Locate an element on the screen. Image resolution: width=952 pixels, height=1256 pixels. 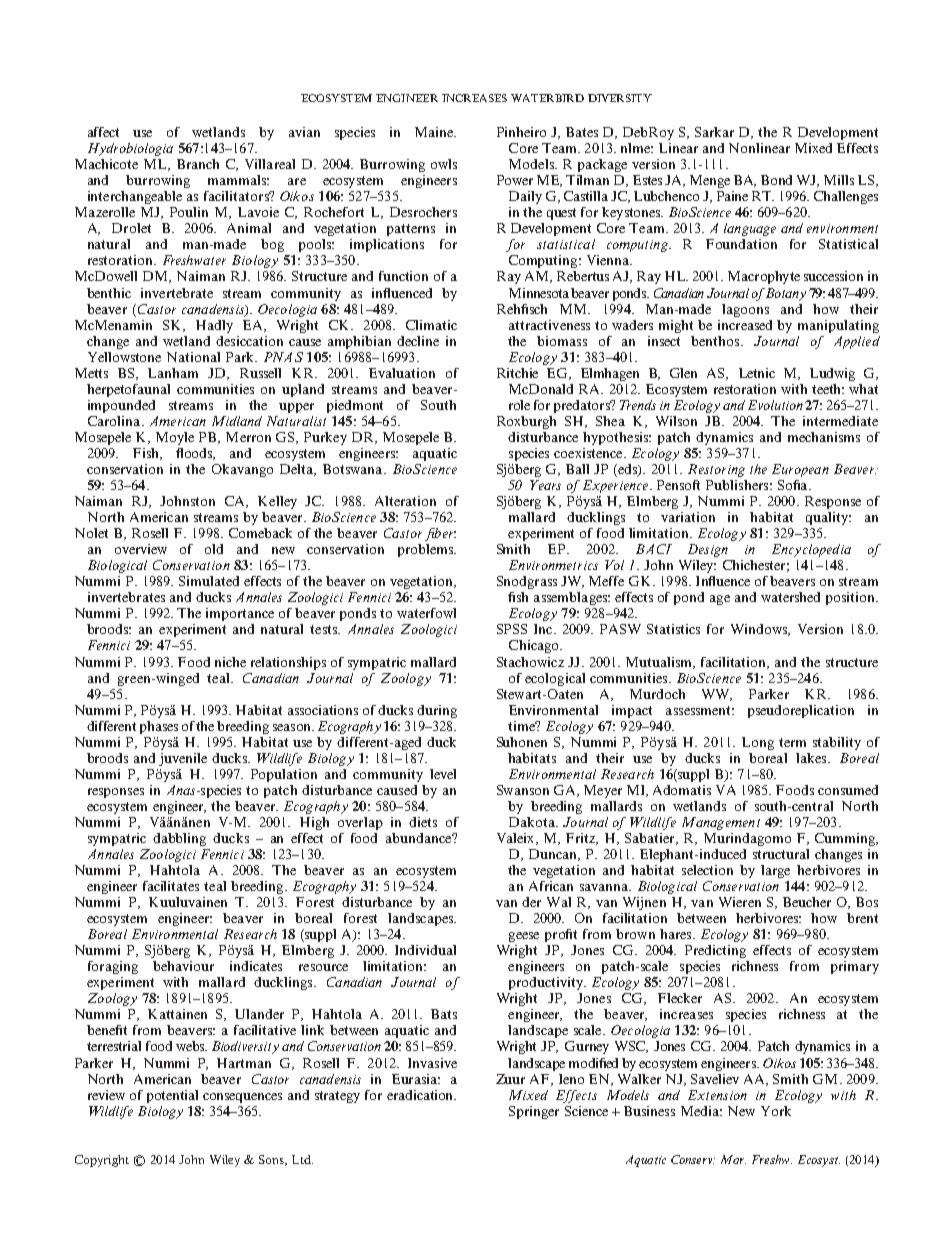
facilitates is located at coordinates (171, 886).
